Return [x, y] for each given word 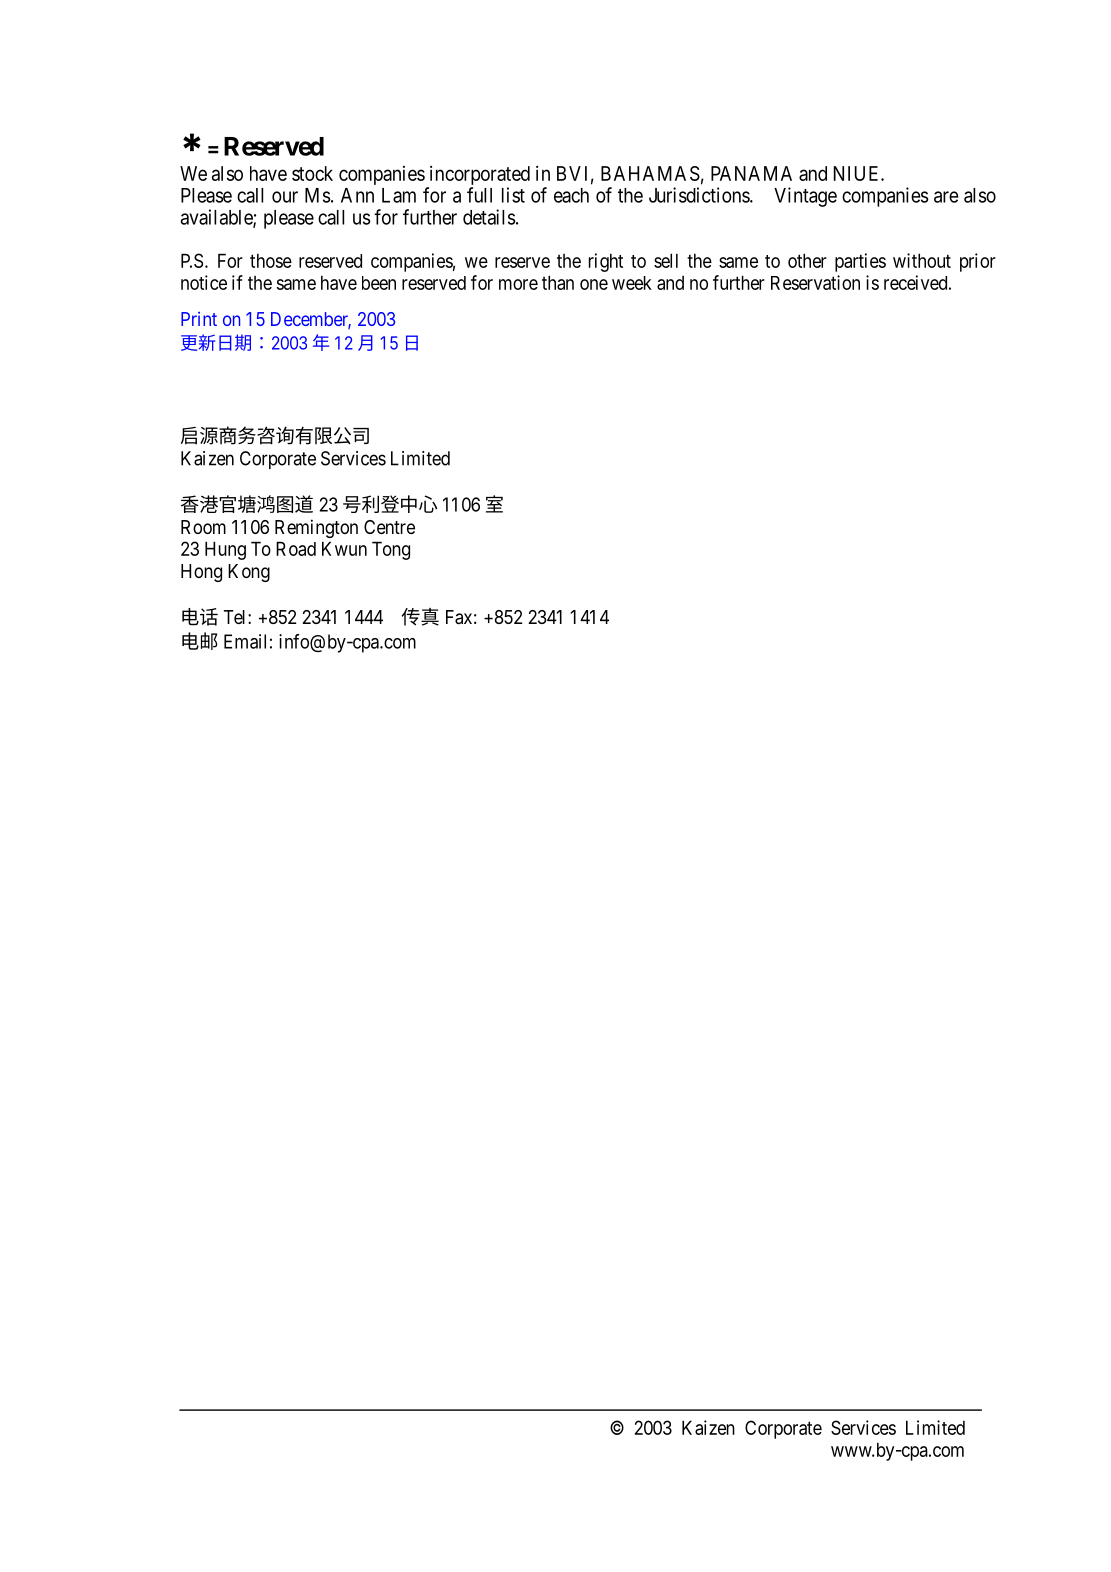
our [285, 197]
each [571, 195]
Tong [391, 550]
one [594, 284]
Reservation [815, 282]
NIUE [858, 173]
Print [199, 319]
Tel [236, 617]
